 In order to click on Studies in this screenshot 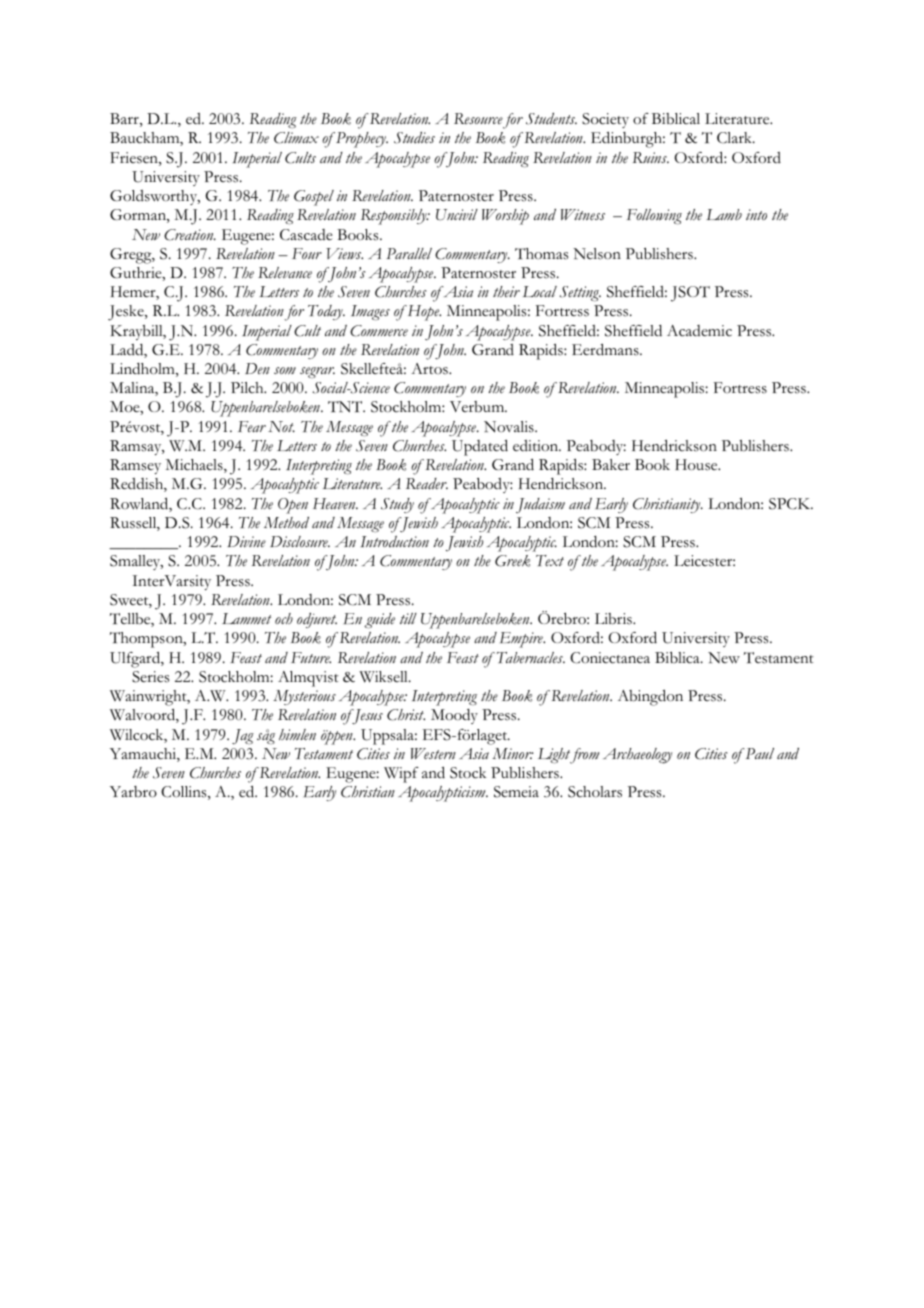, I will do `click(414, 138)`.
